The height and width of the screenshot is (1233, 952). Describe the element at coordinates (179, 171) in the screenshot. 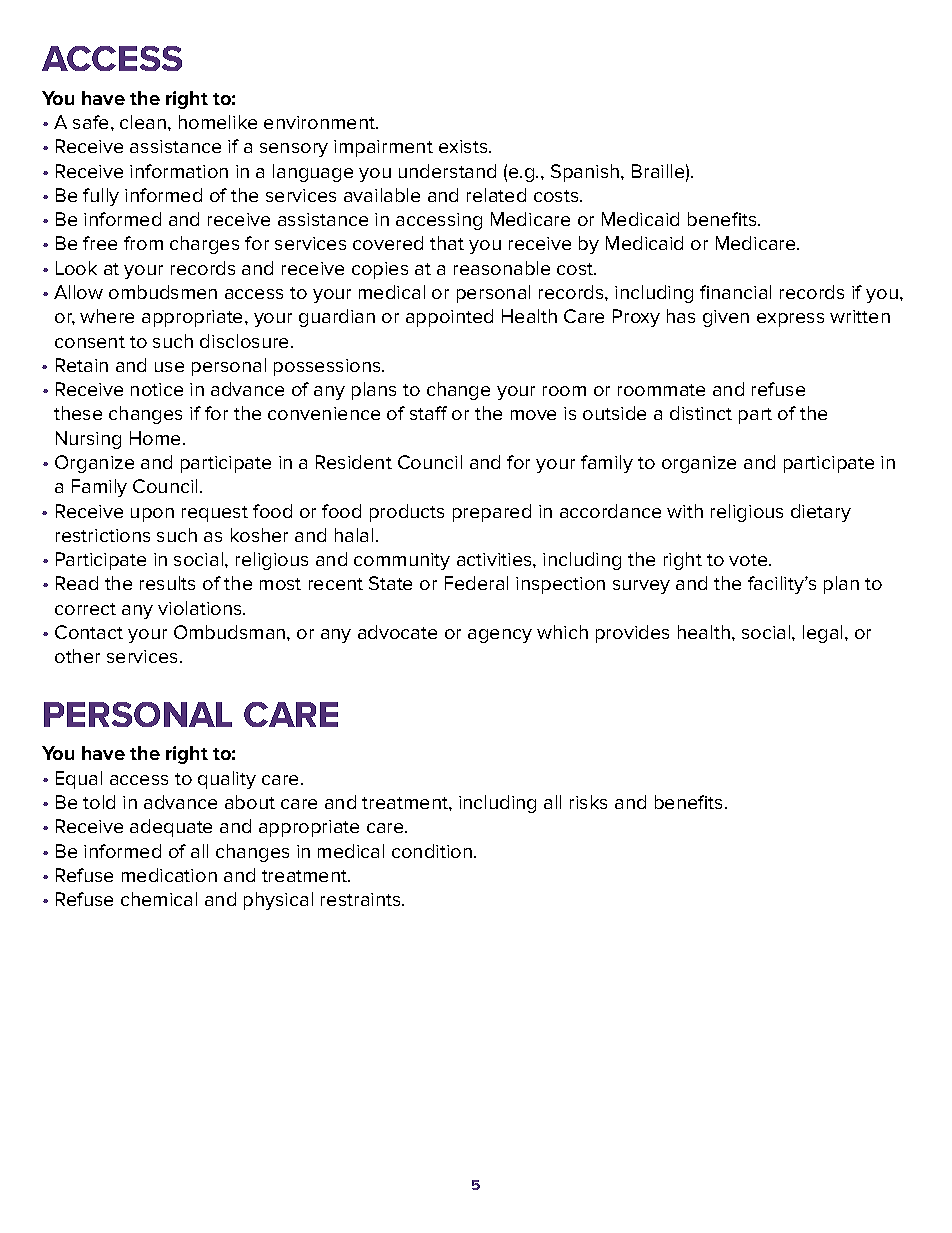

I see `information` at that location.
